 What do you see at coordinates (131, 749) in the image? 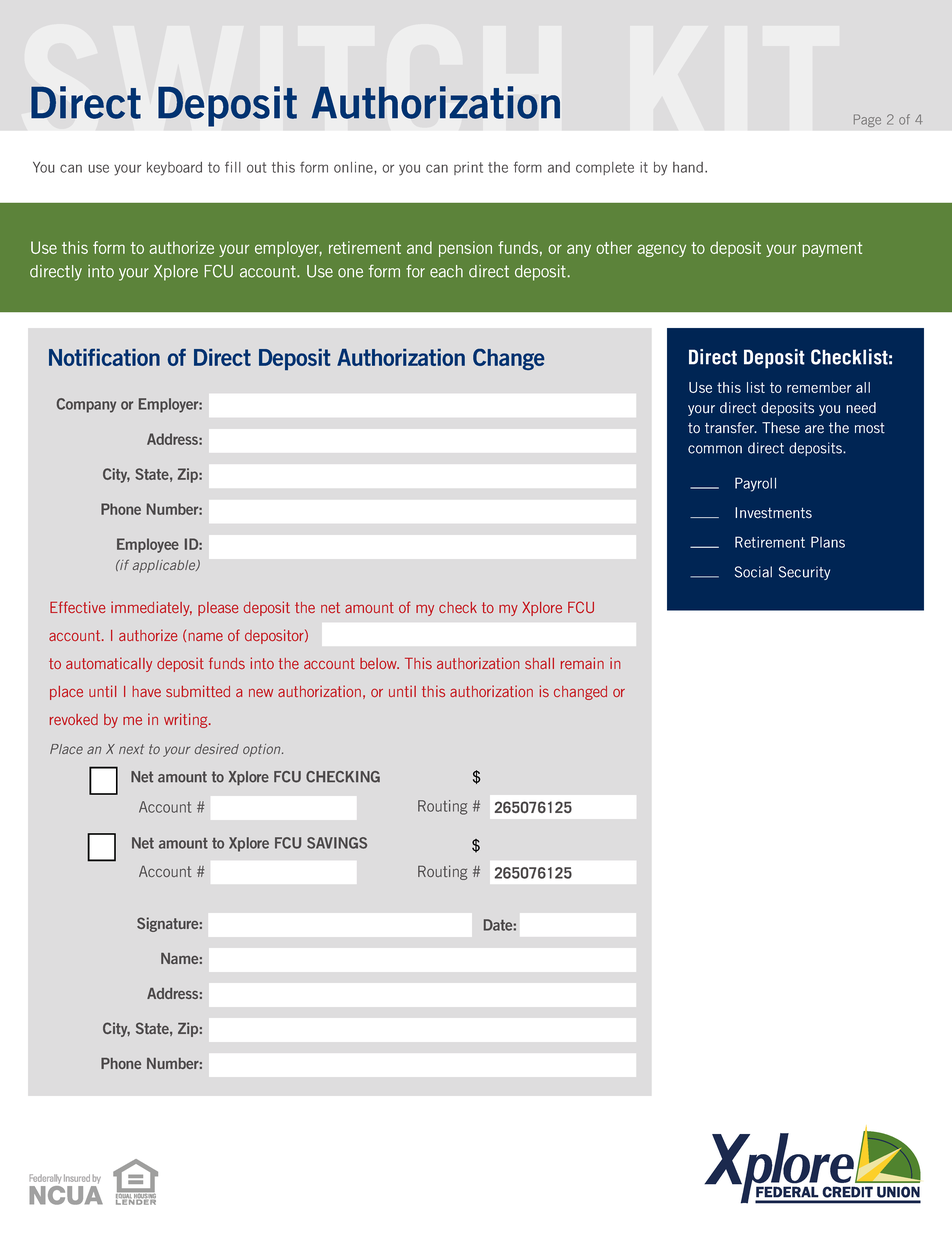
I see `next` at bounding box center [131, 749].
